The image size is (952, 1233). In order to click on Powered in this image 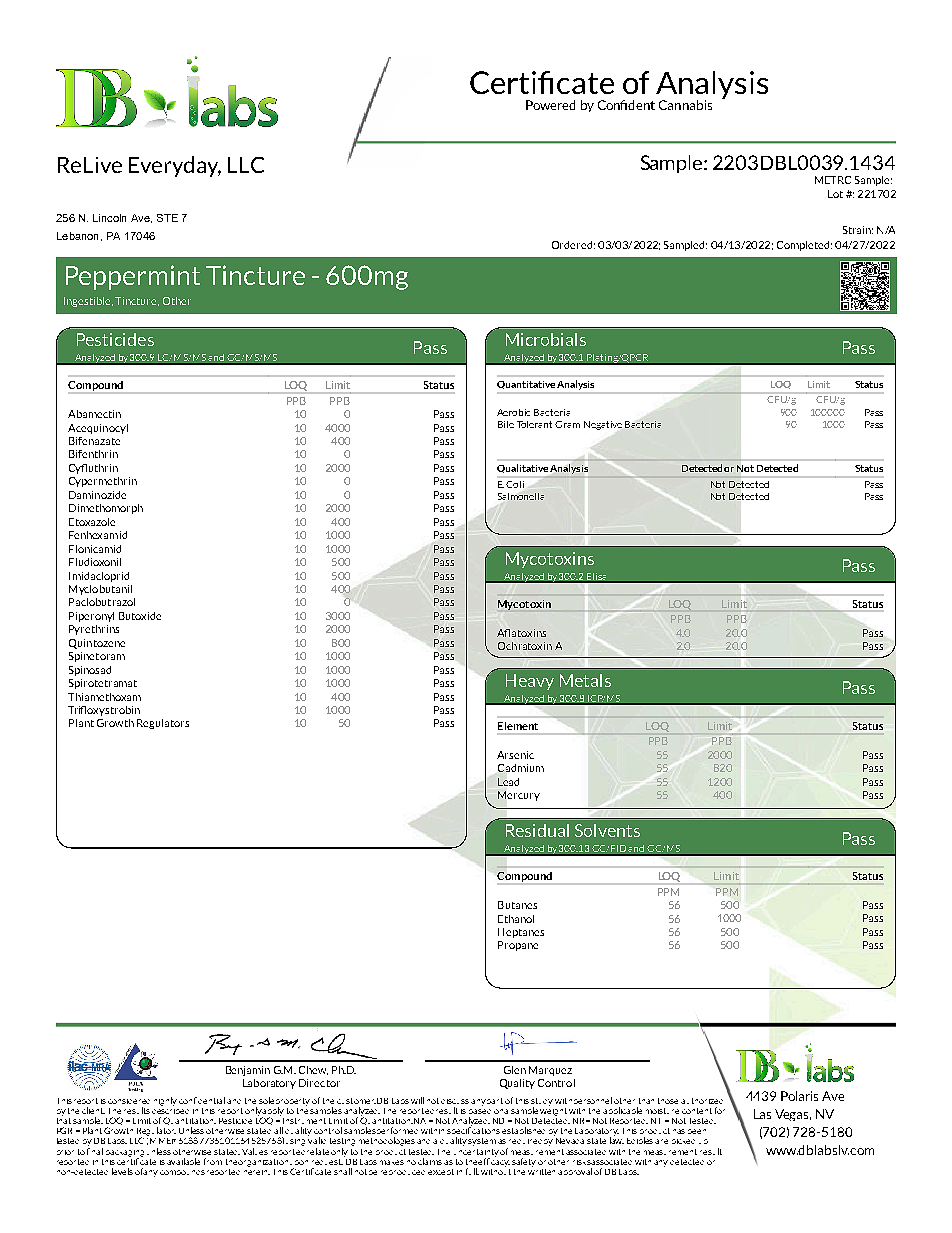, I will do `click(550, 105)`.
